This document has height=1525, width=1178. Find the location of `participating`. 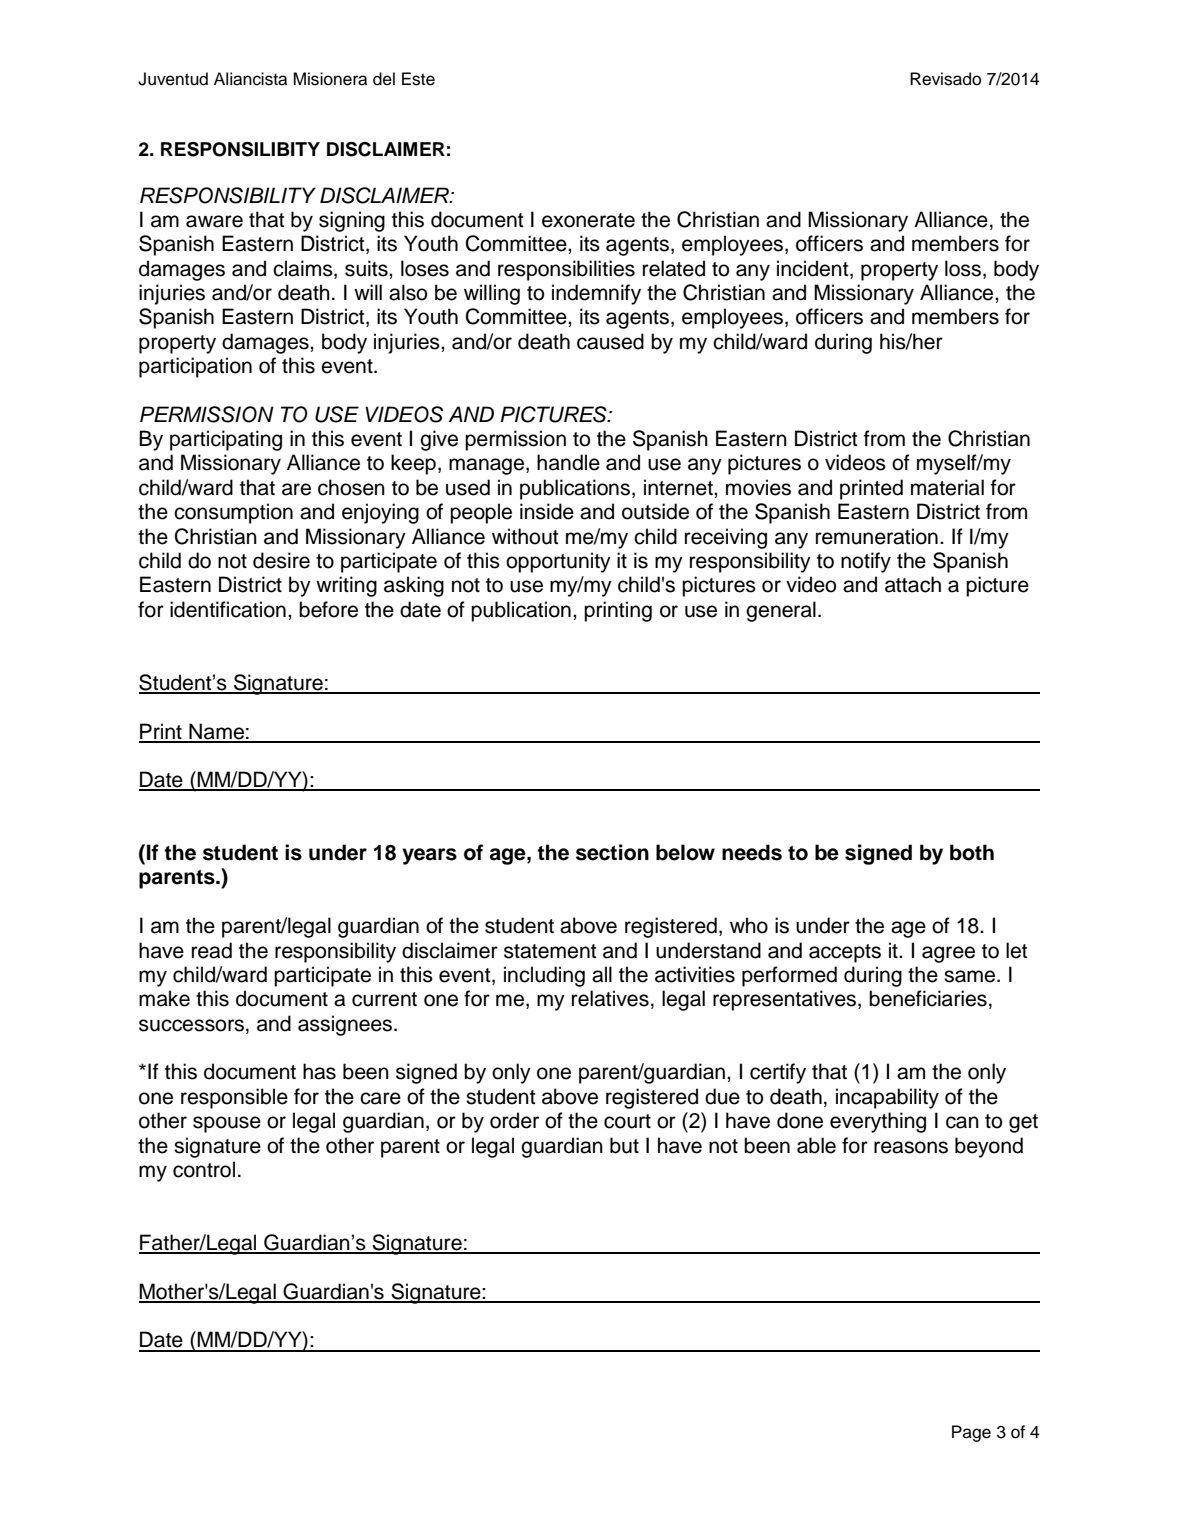

participating is located at coordinates (226, 440).
